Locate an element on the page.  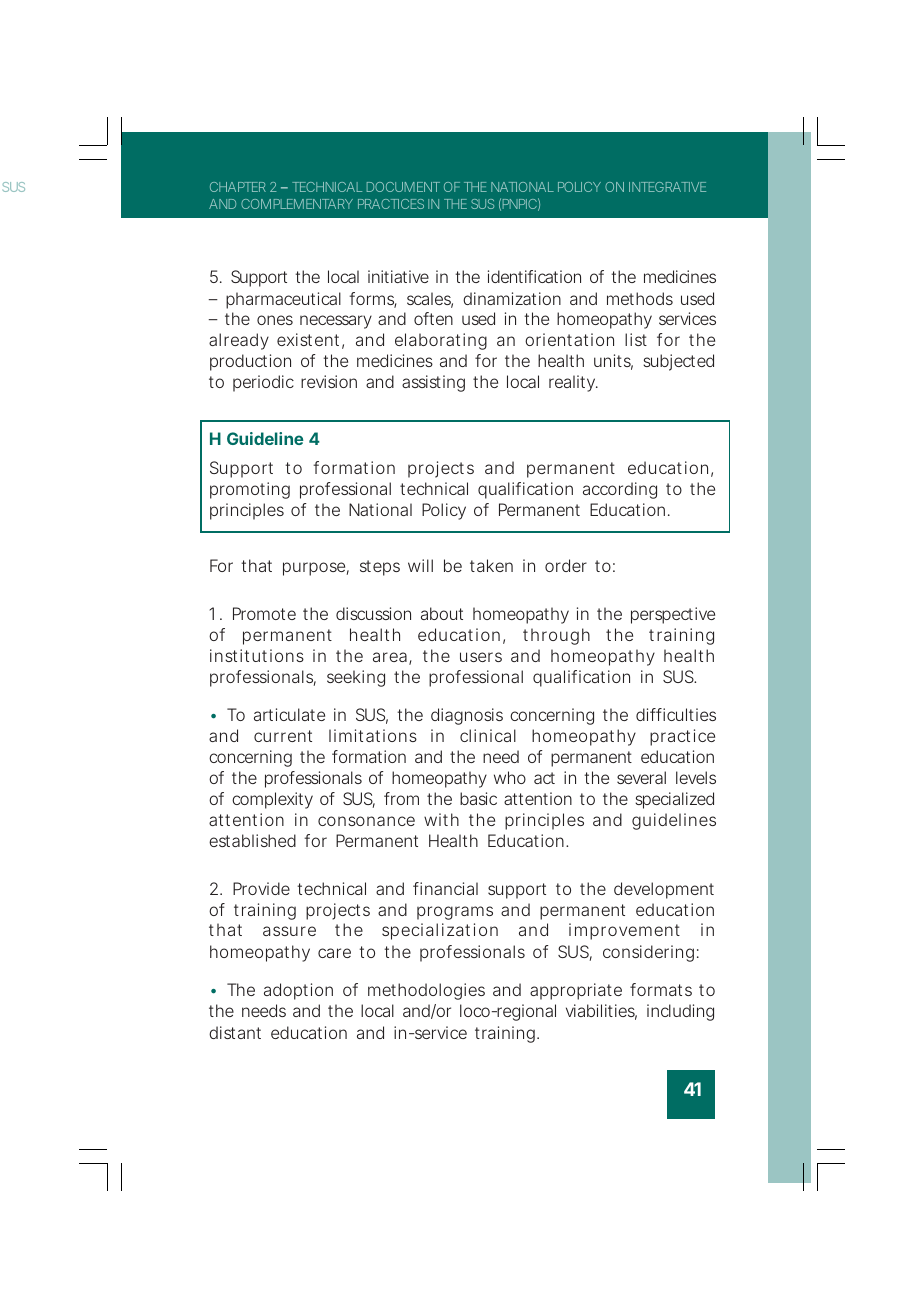
basic is located at coordinates (478, 798).
